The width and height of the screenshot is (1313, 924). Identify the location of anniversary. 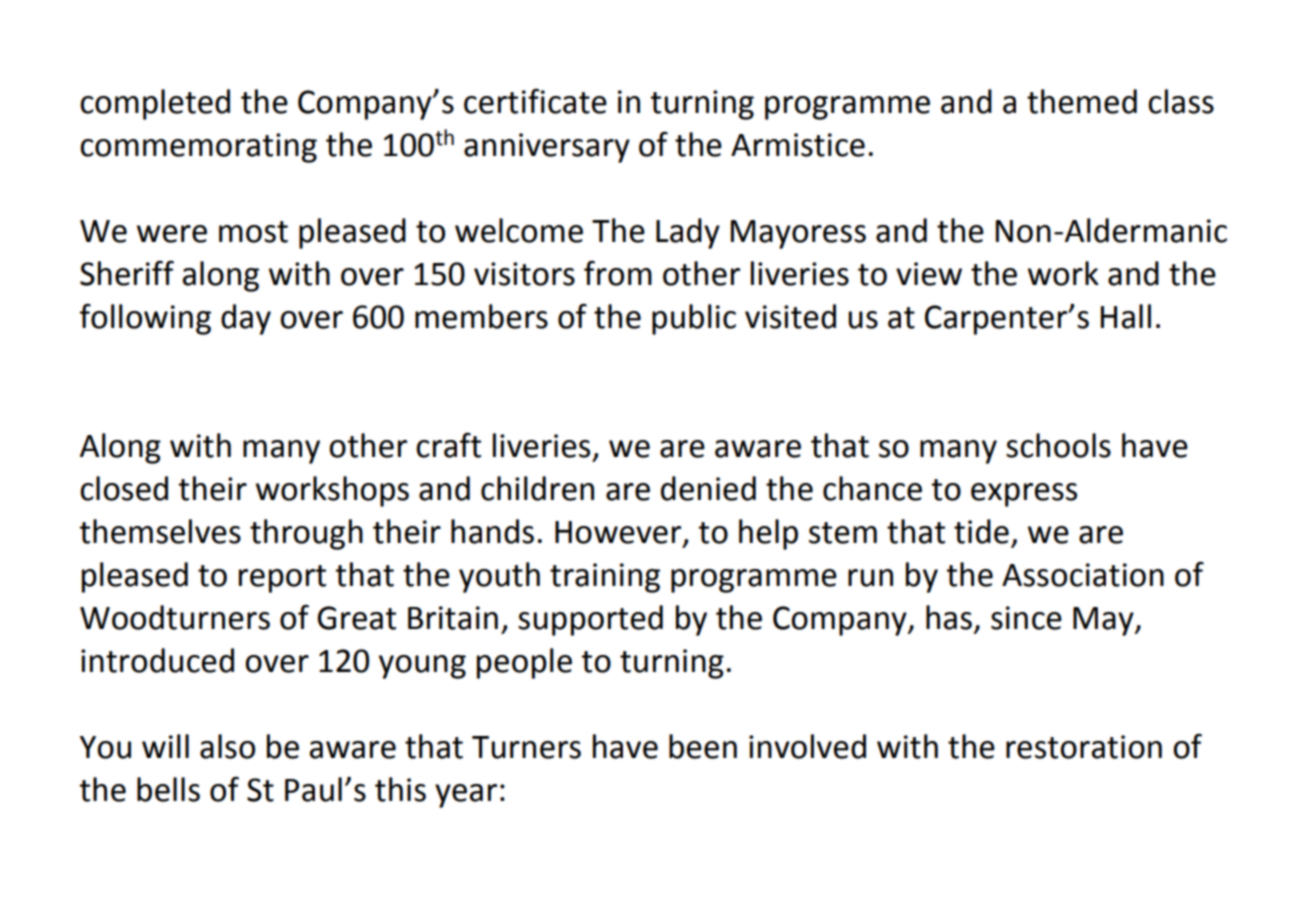
(547, 148).
